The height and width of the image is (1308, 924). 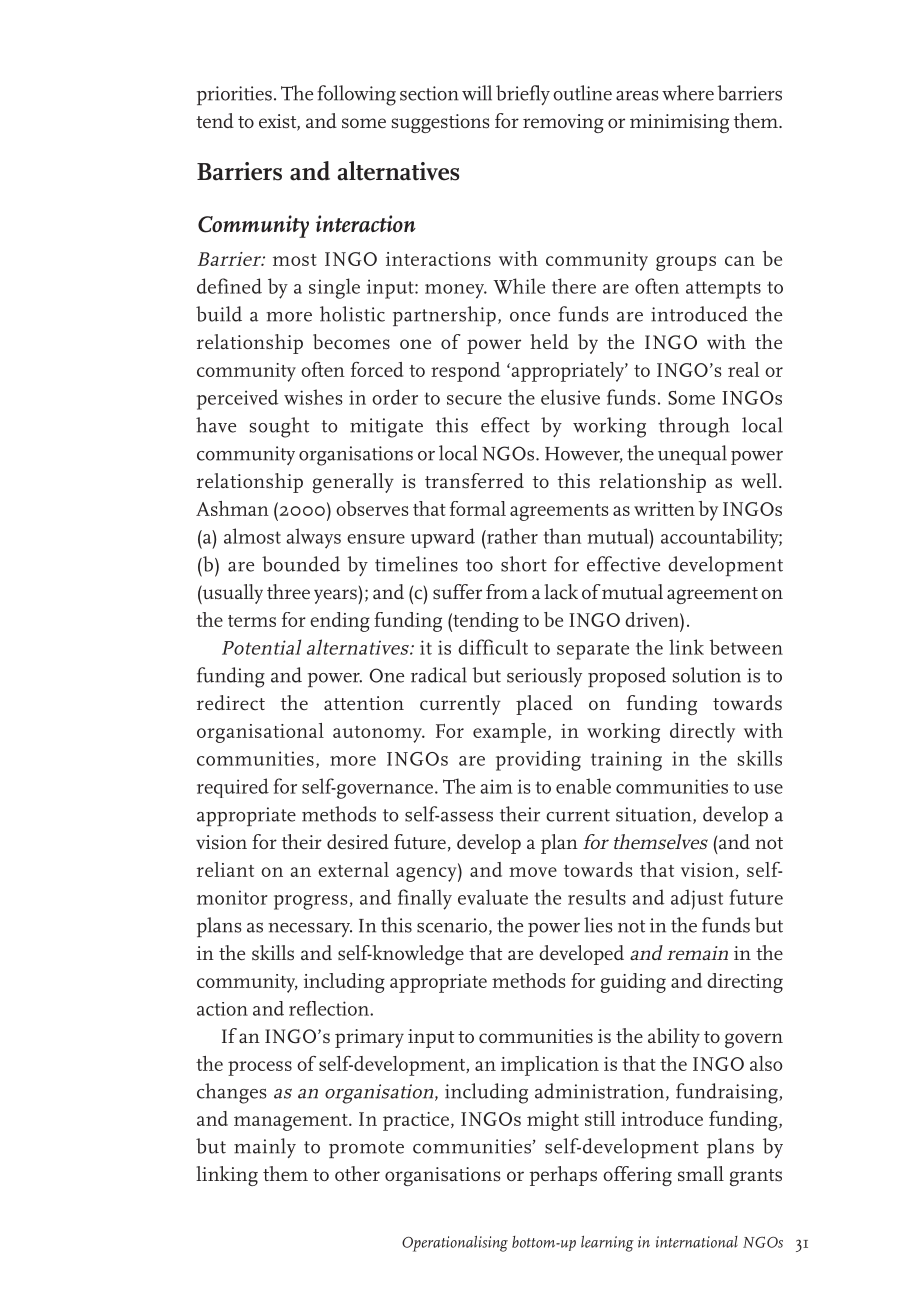 What do you see at coordinates (563, 1176) in the image?
I see `perhaps` at bounding box center [563, 1176].
